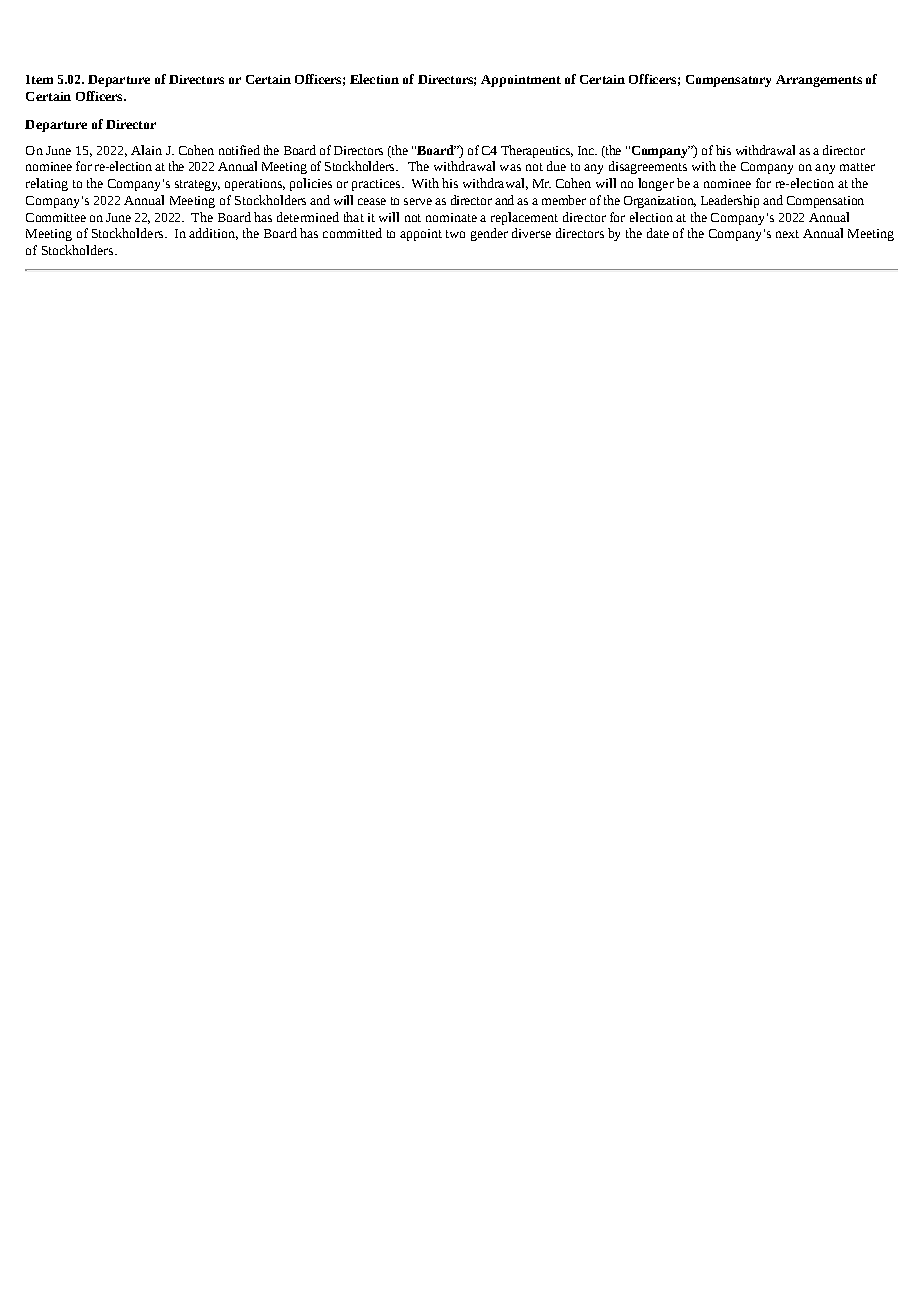 Image resolution: width=924 pixels, height=1308 pixels. I want to click on Arrangements, so click(819, 81).
